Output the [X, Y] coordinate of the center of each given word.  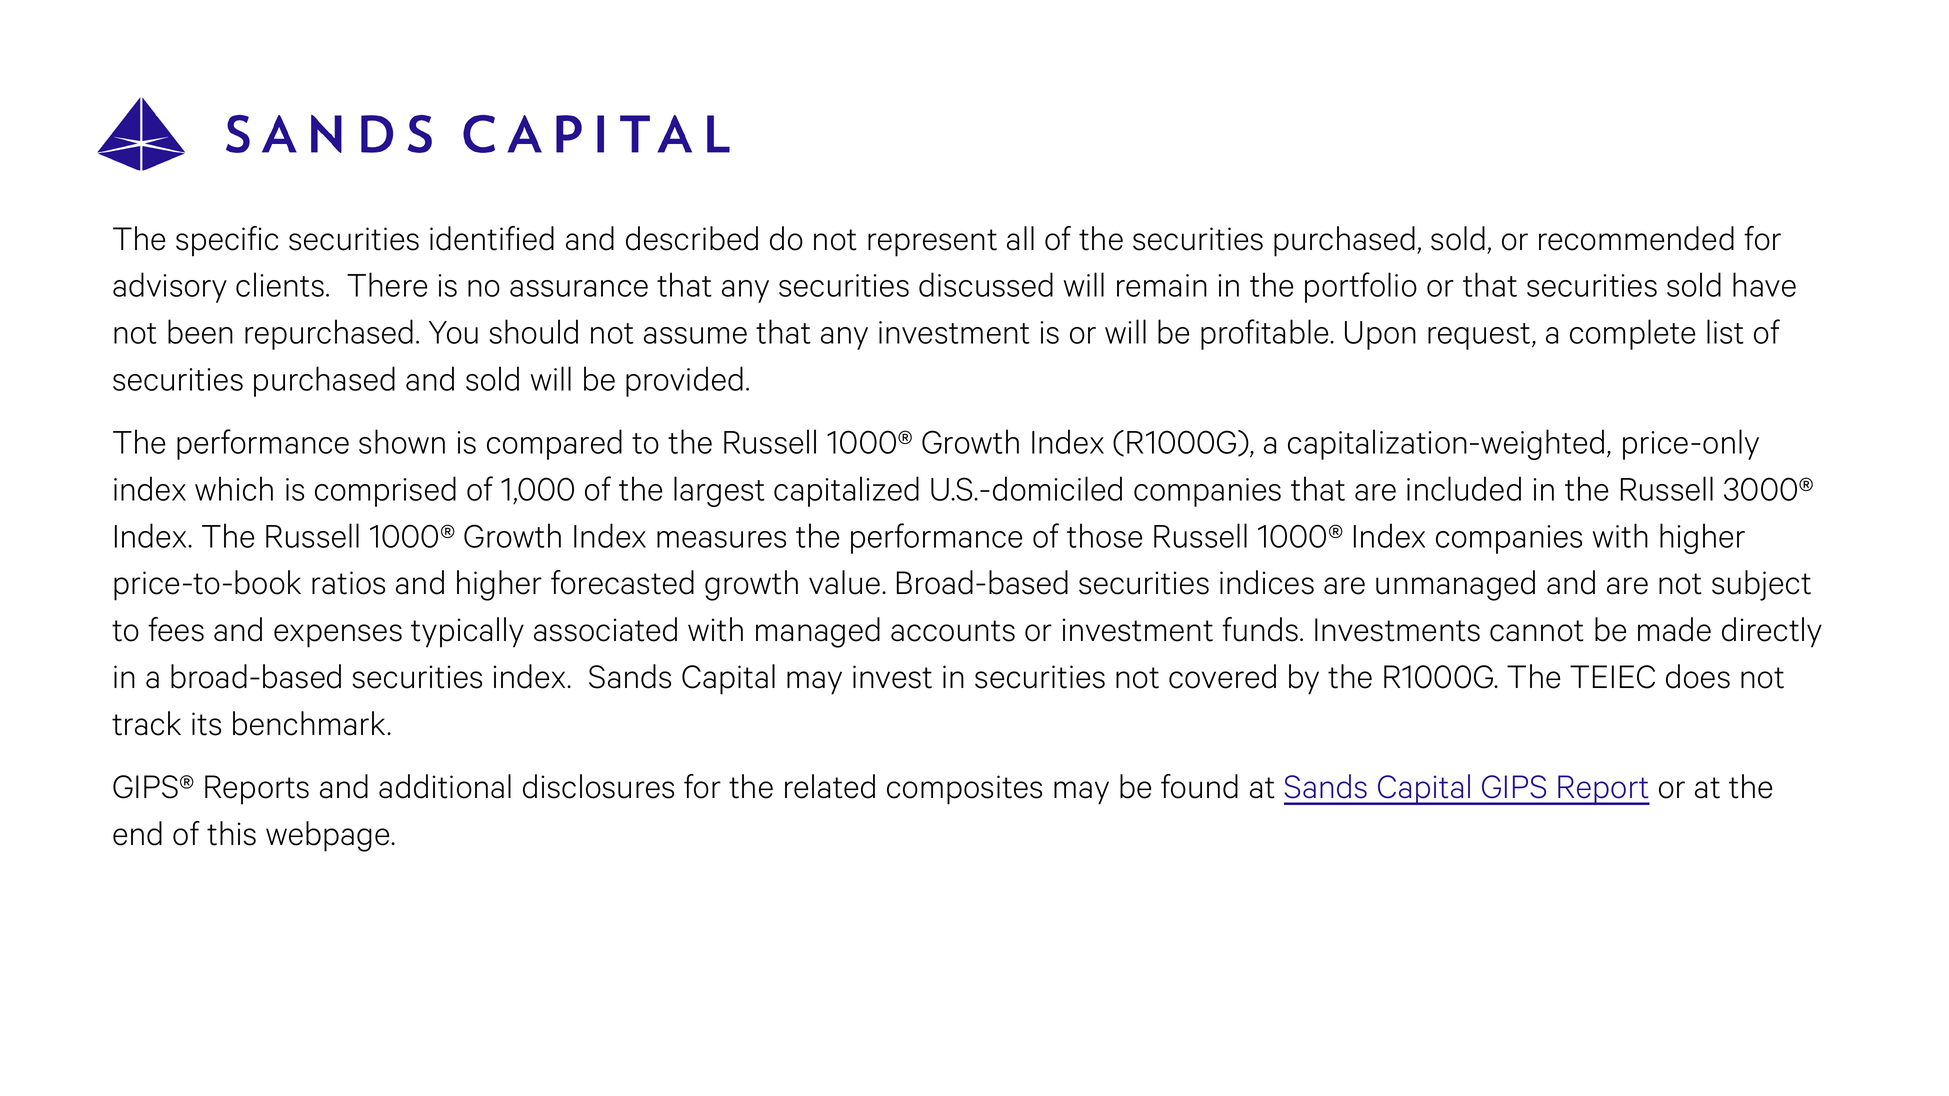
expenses [338, 636]
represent [932, 243]
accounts [953, 631]
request [1479, 336]
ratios [348, 583]
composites [964, 790]
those [1105, 535]
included [1464, 488]
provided [684, 381]
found [1199, 786]
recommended [1636, 238]
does [1698, 676]
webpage [329, 836]
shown [402, 441]
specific [227, 241]
